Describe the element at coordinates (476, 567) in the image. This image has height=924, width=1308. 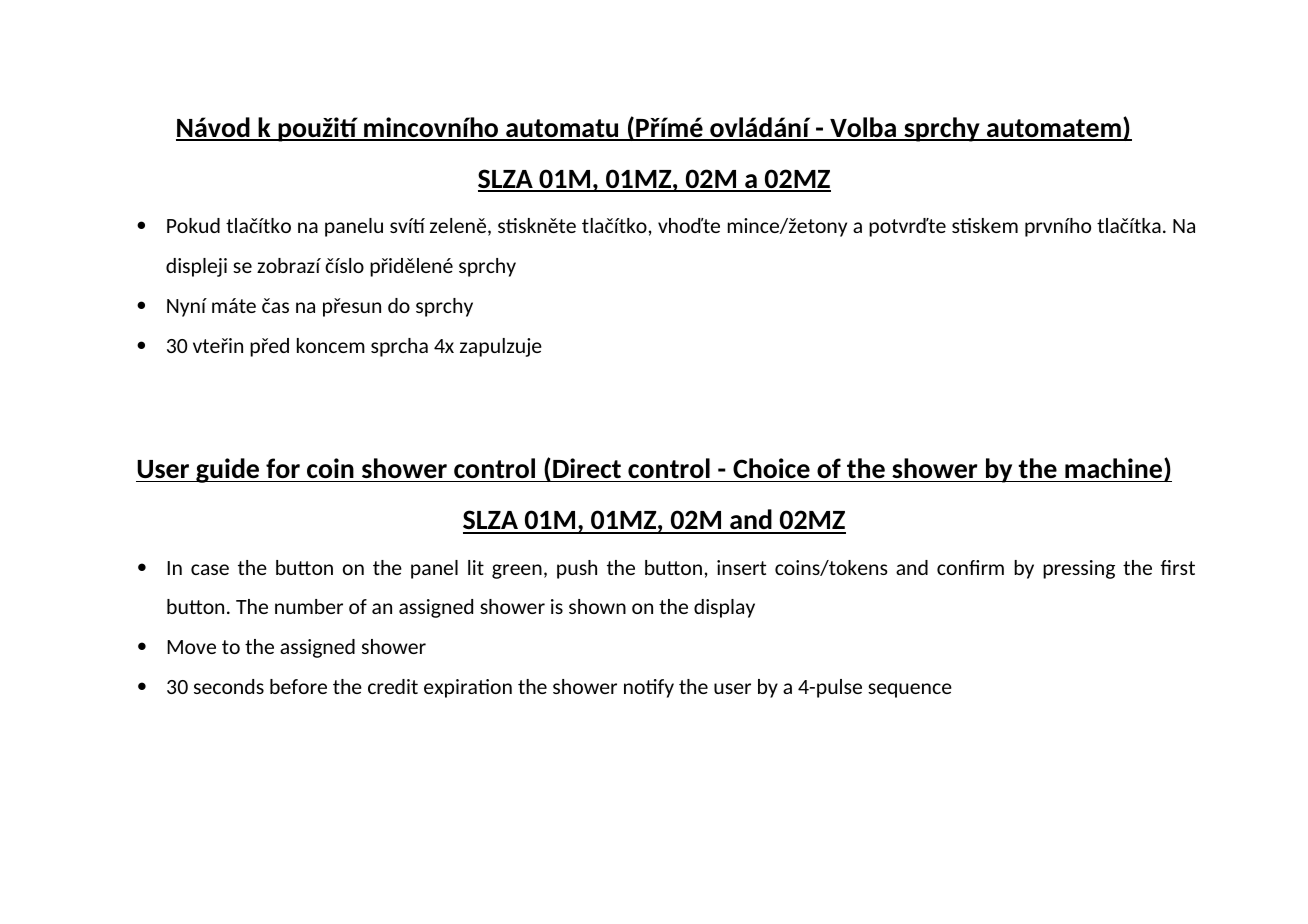
I see `lit` at that location.
